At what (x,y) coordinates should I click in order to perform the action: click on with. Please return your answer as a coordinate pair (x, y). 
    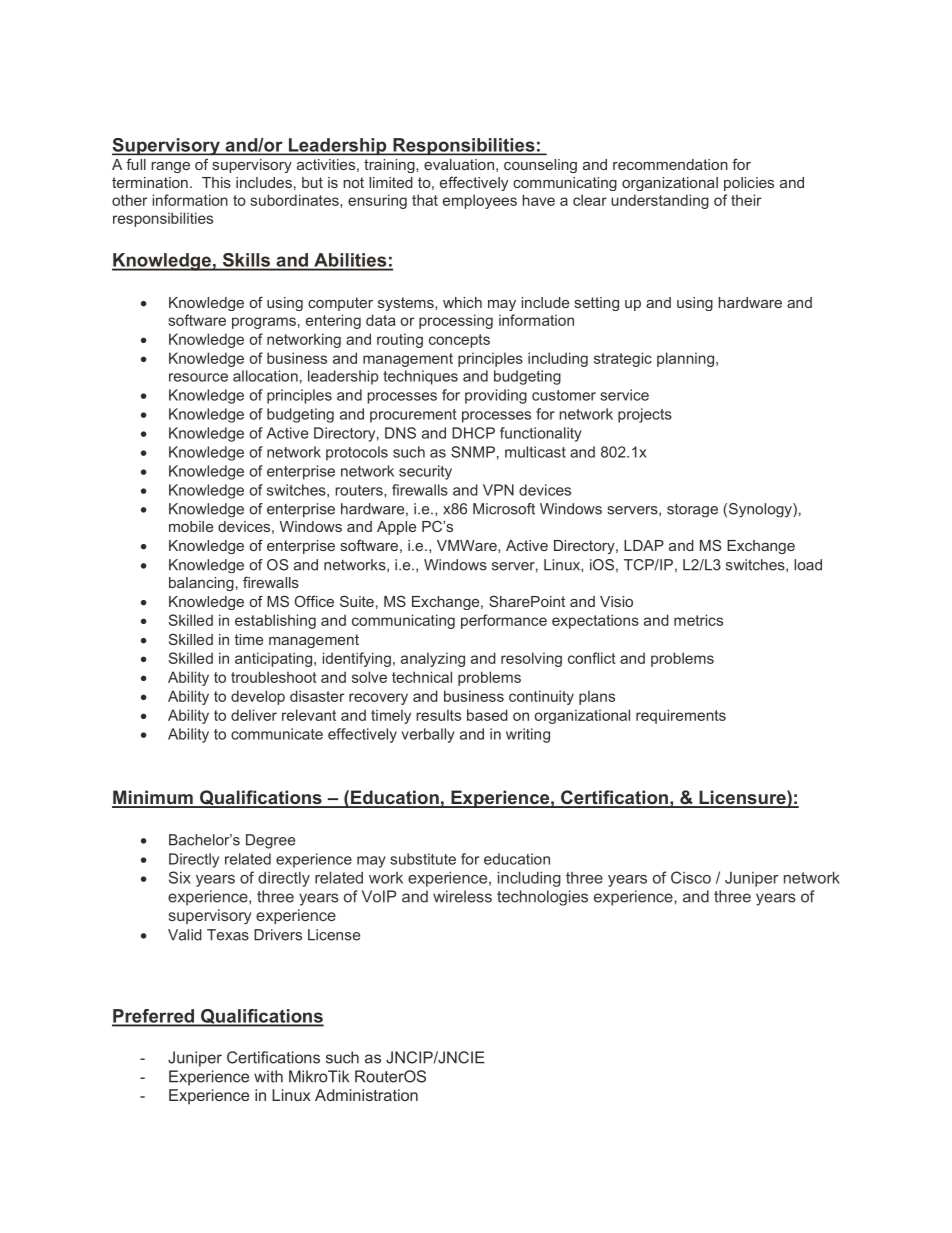
    Looking at the image, I should click on (268, 1076).
